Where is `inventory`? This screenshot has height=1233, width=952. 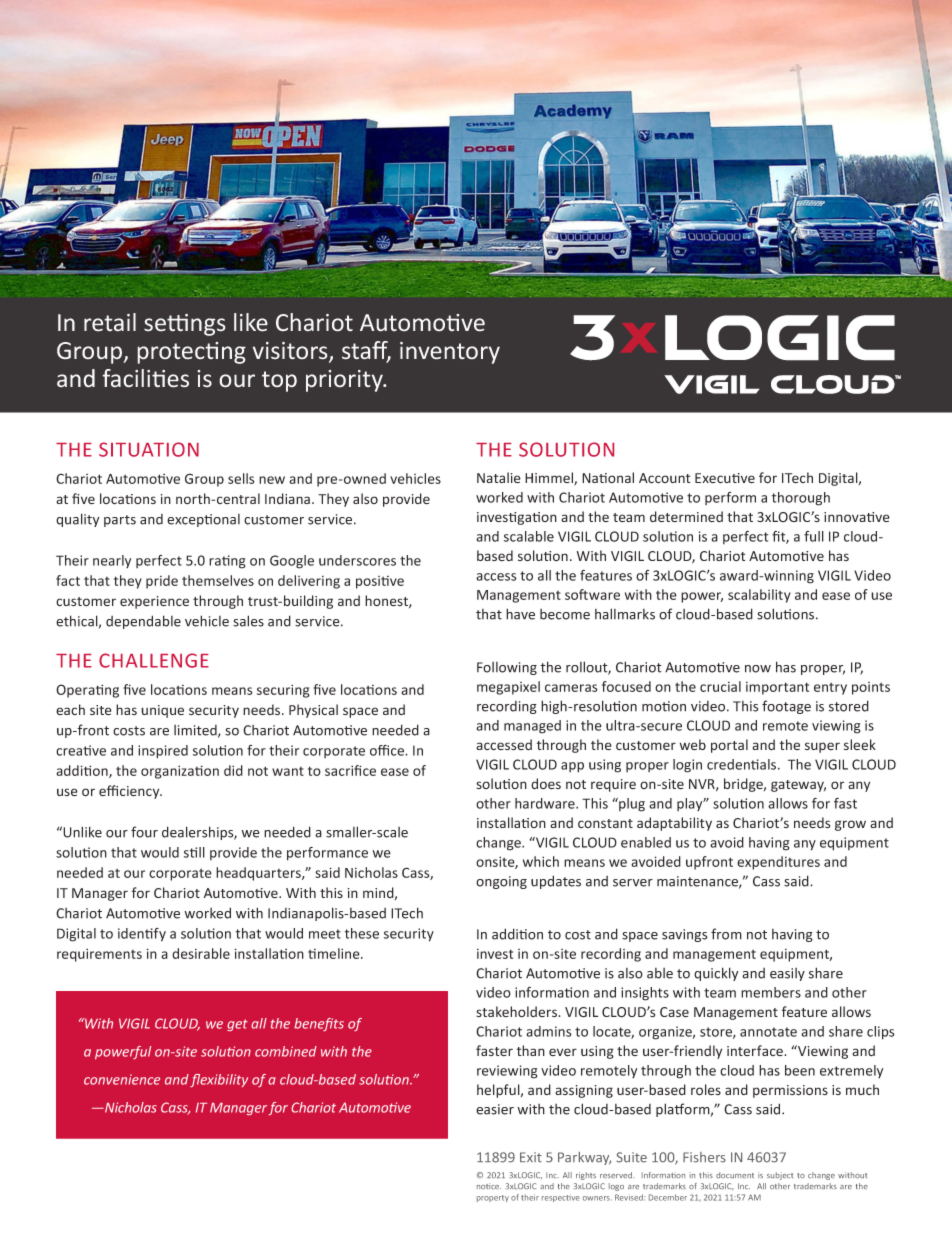
inventory is located at coordinates (450, 353).
